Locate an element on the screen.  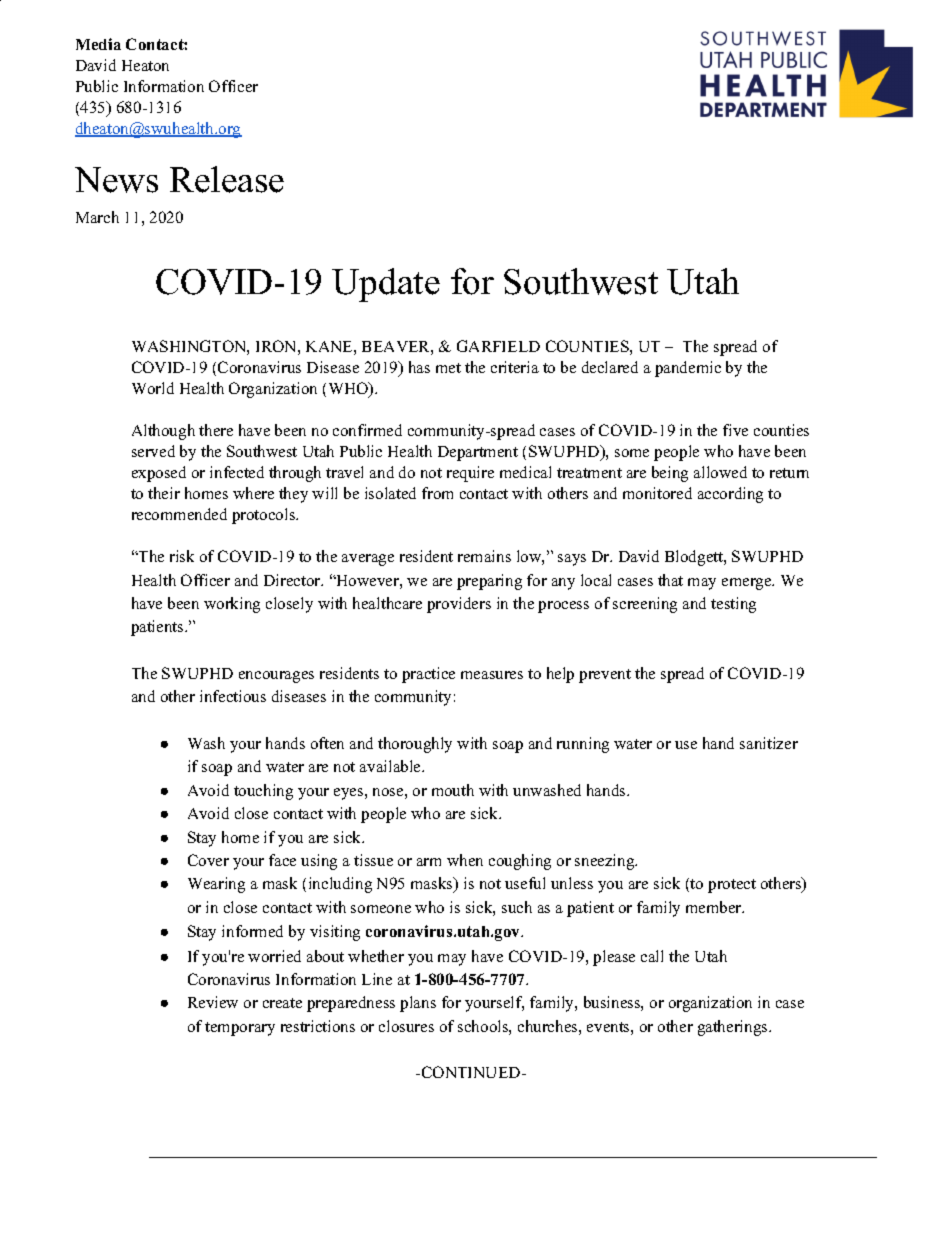
gatherings is located at coordinates (734, 1028).
